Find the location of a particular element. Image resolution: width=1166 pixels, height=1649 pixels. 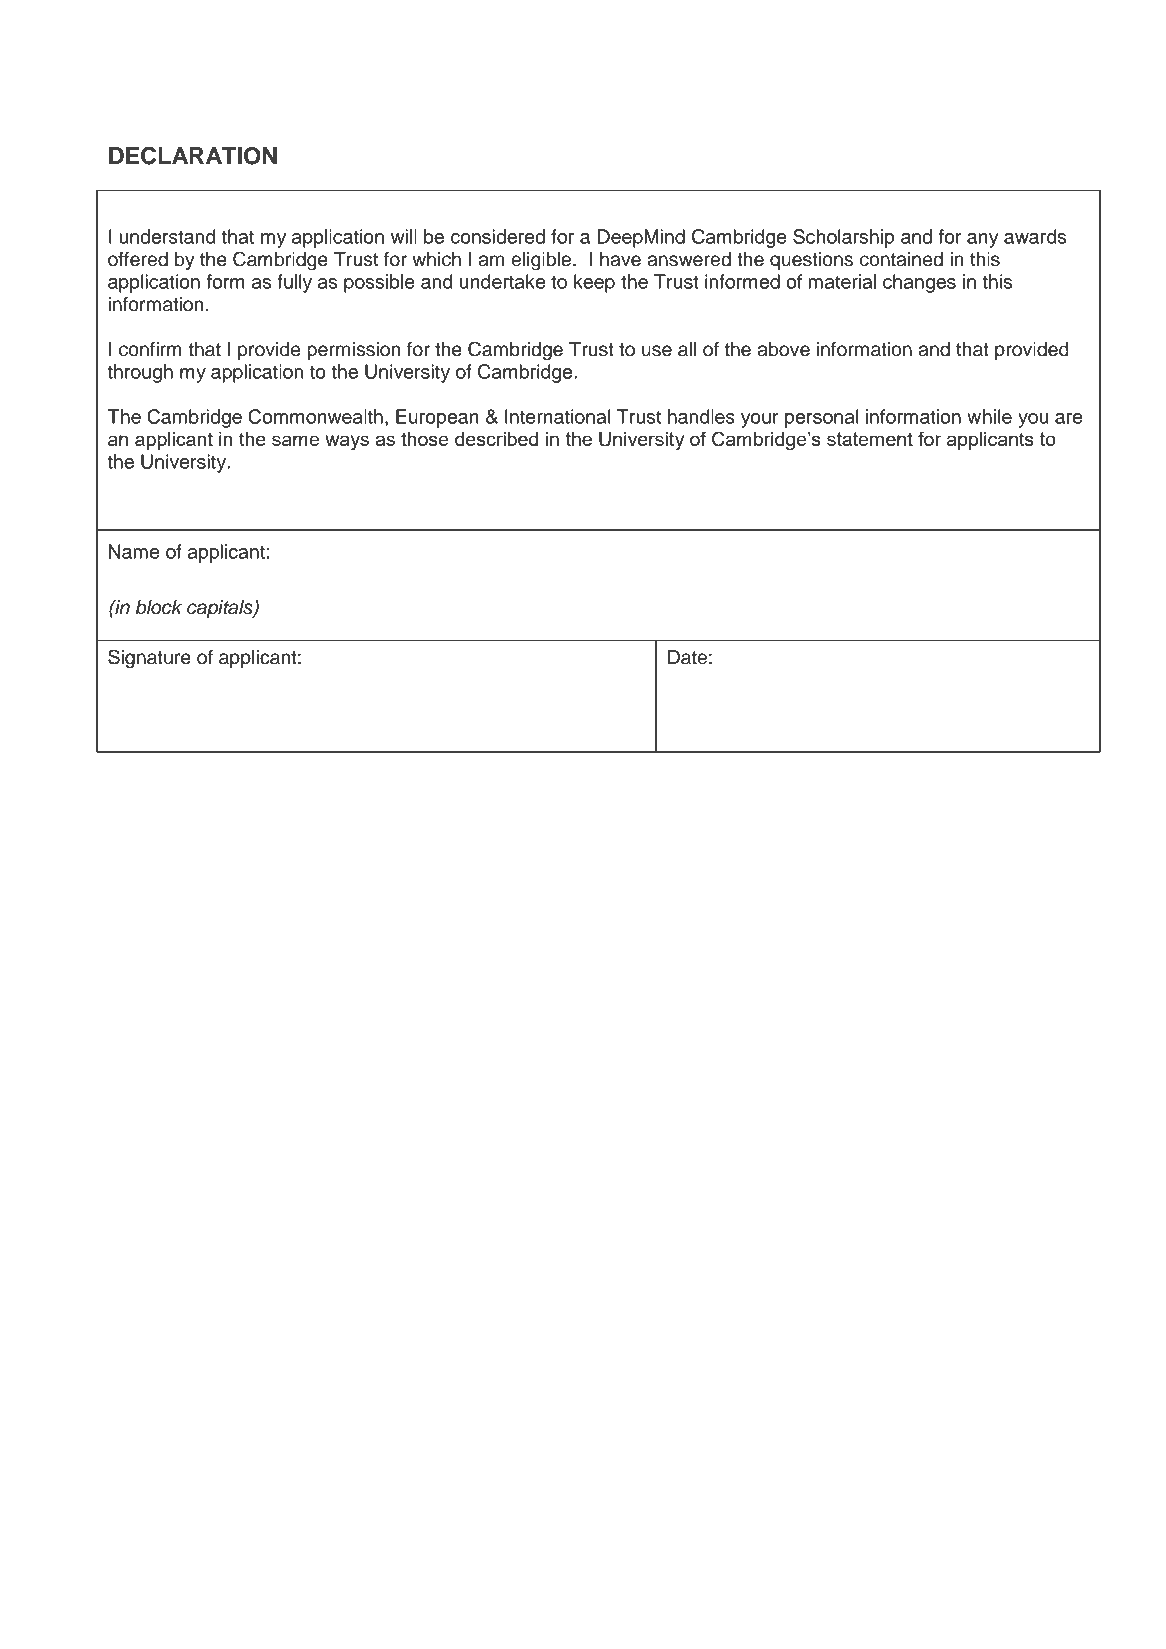

DECLARATION is located at coordinates (193, 155).
